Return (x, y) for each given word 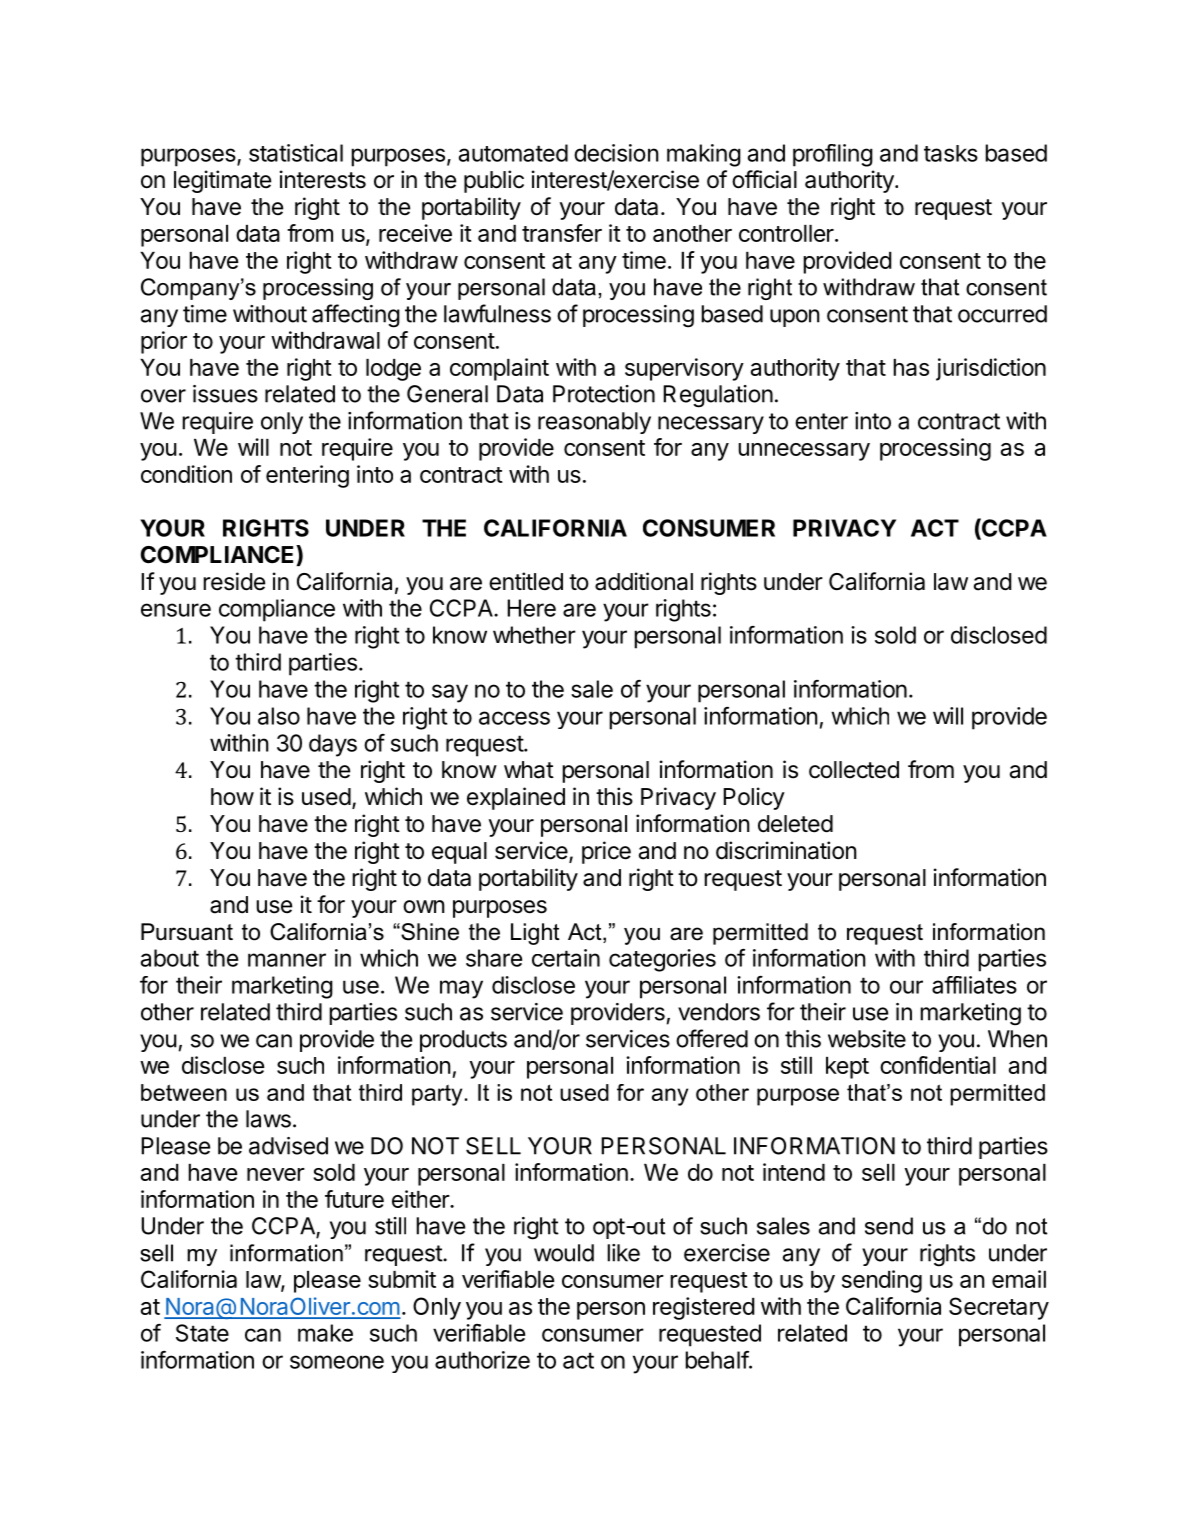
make (325, 1333)
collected (854, 770)
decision (616, 153)
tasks (951, 153)
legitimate (222, 181)
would (564, 1253)
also (279, 716)
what (529, 770)
